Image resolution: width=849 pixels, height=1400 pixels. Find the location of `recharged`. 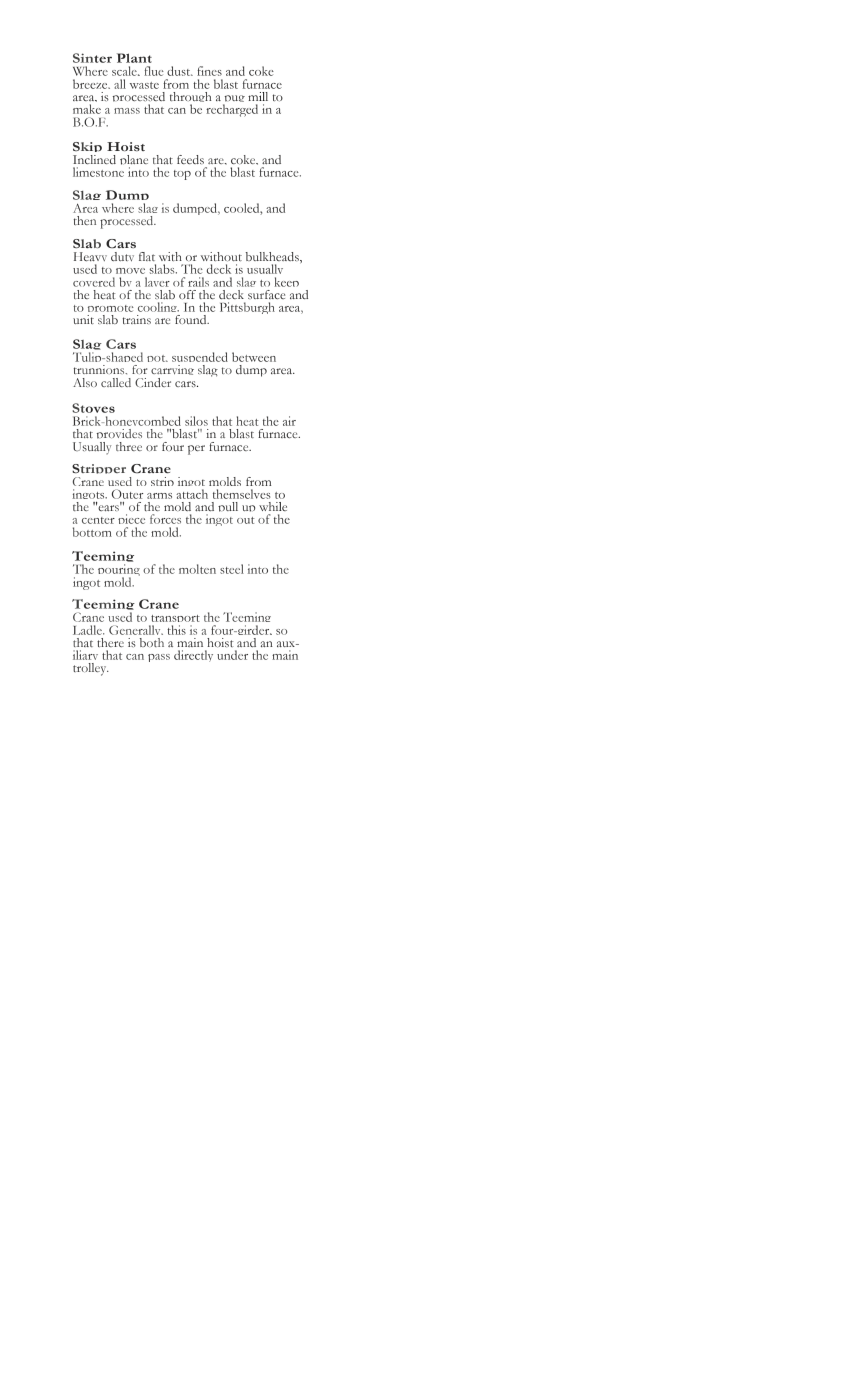

recharged is located at coordinates (232, 110).
